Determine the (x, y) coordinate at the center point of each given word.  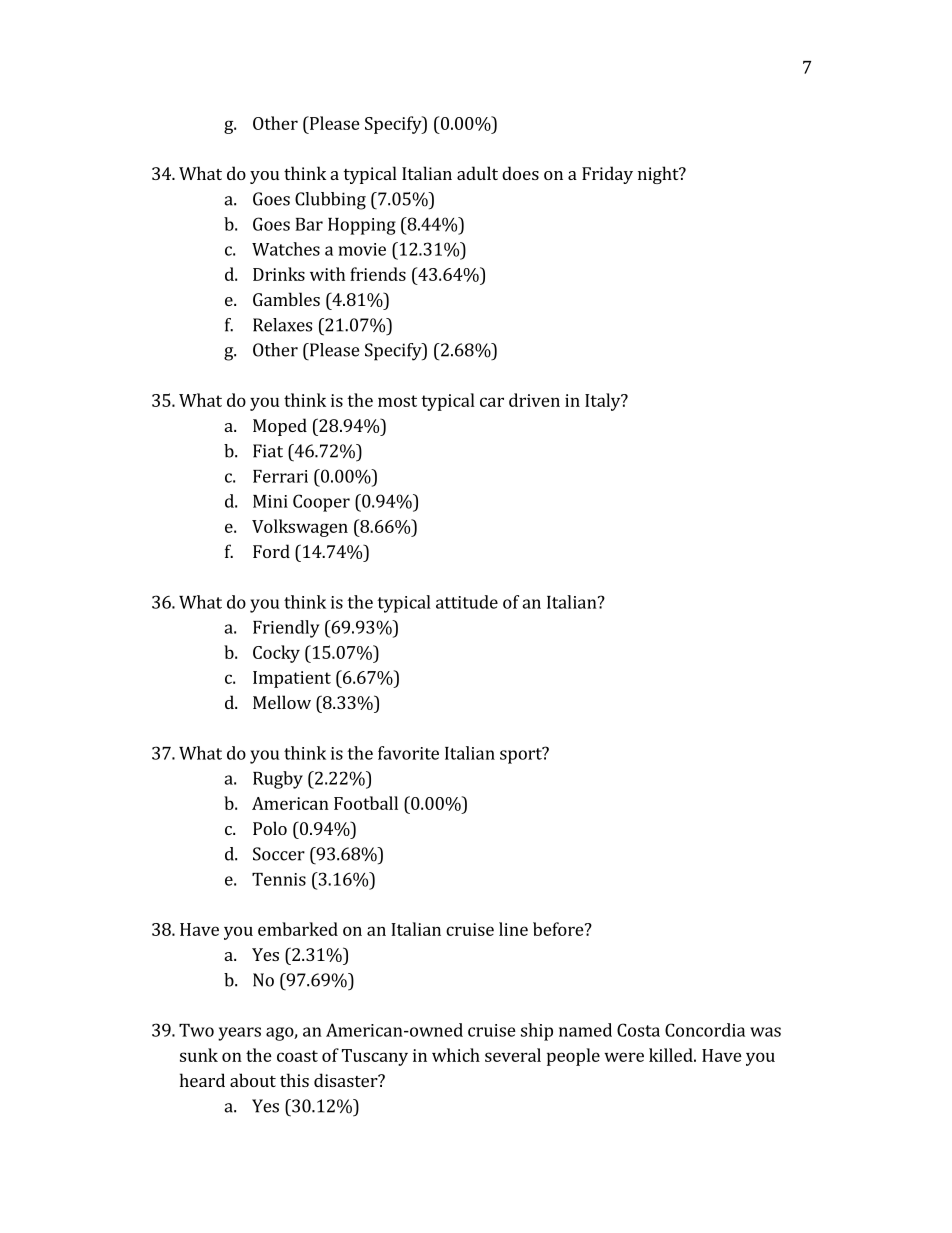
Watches (286, 249)
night (659, 175)
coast (297, 1056)
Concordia (705, 1030)
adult (477, 173)
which (456, 1055)
